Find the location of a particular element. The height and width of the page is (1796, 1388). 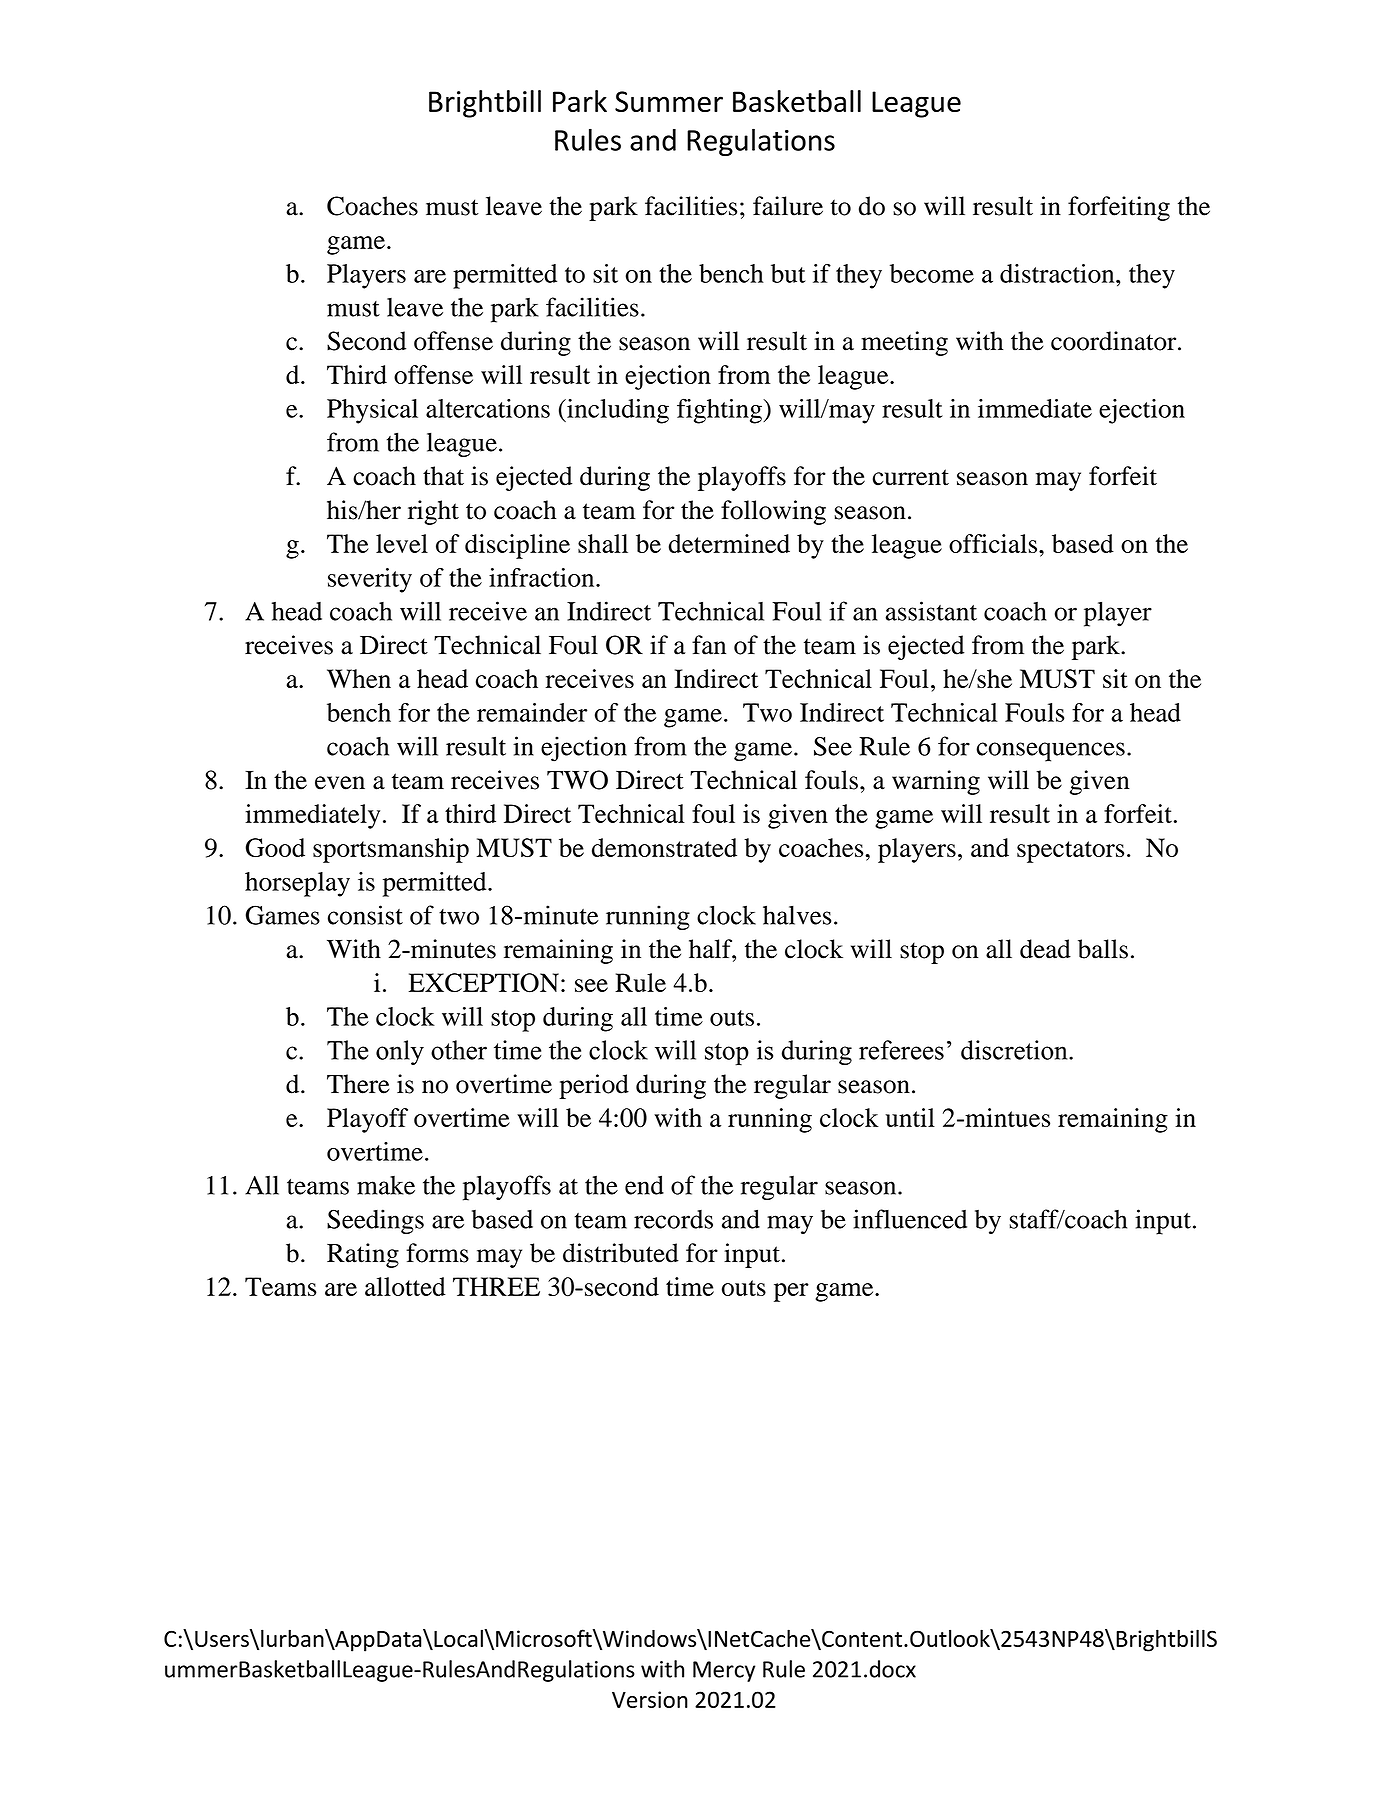

consist is located at coordinates (365, 915).
